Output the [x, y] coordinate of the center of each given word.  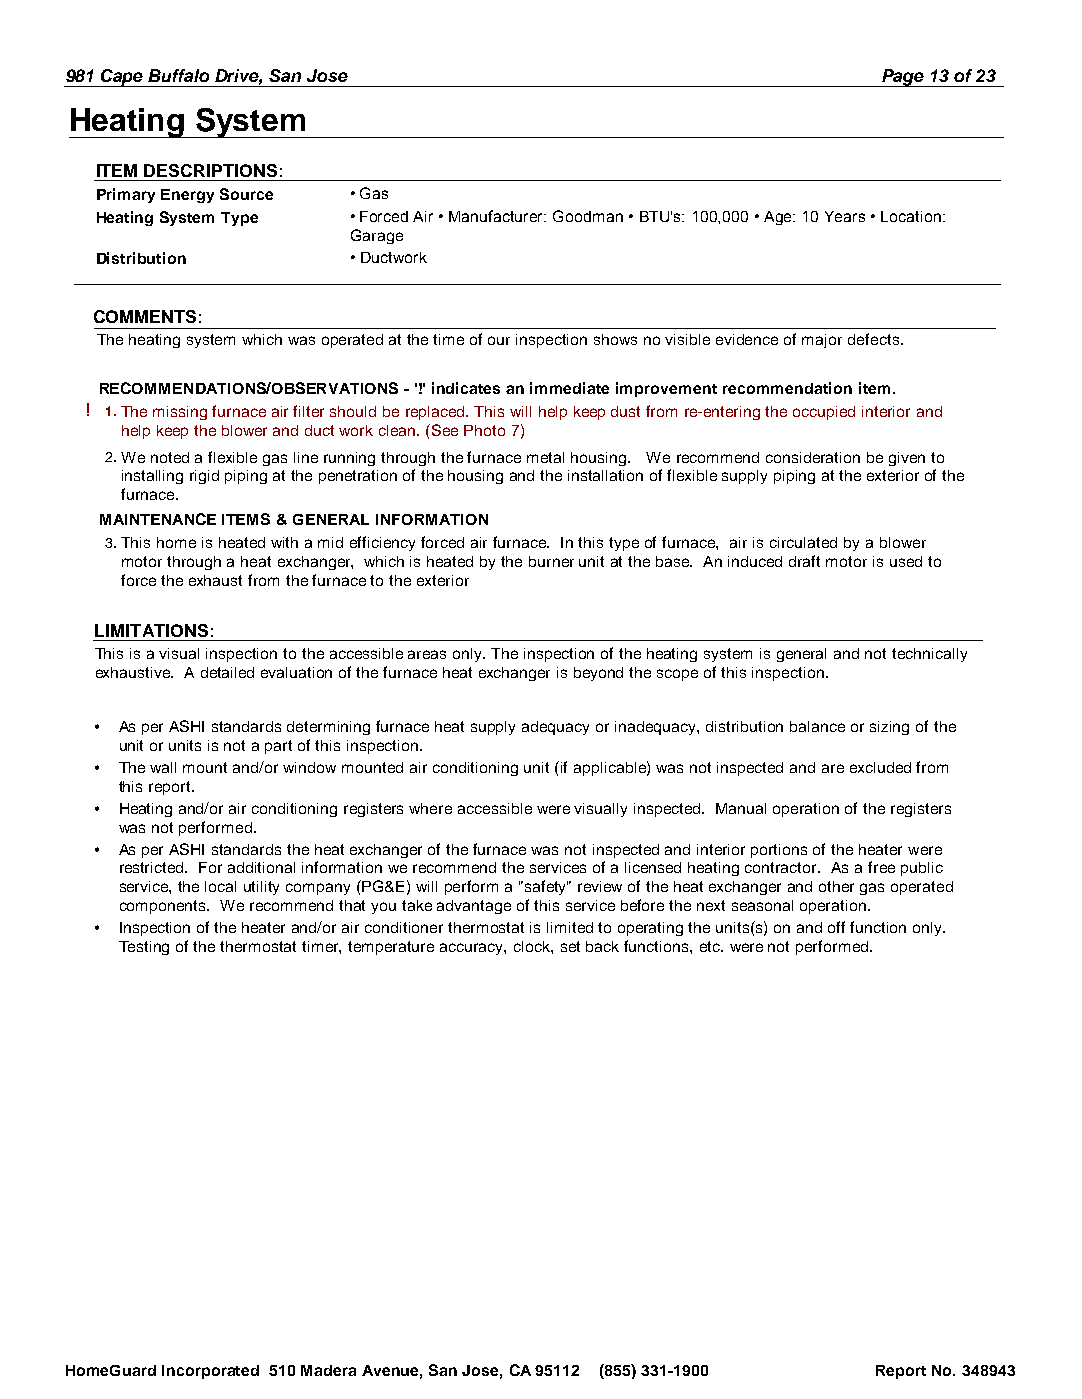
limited [570, 927]
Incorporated [210, 1372]
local [220, 886]
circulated [803, 542]
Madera [328, 1370]
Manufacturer [497, 216]
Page [903, 78]
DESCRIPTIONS [210, 170]
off [836, 927]
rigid [204, 477]
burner [551, 561]
